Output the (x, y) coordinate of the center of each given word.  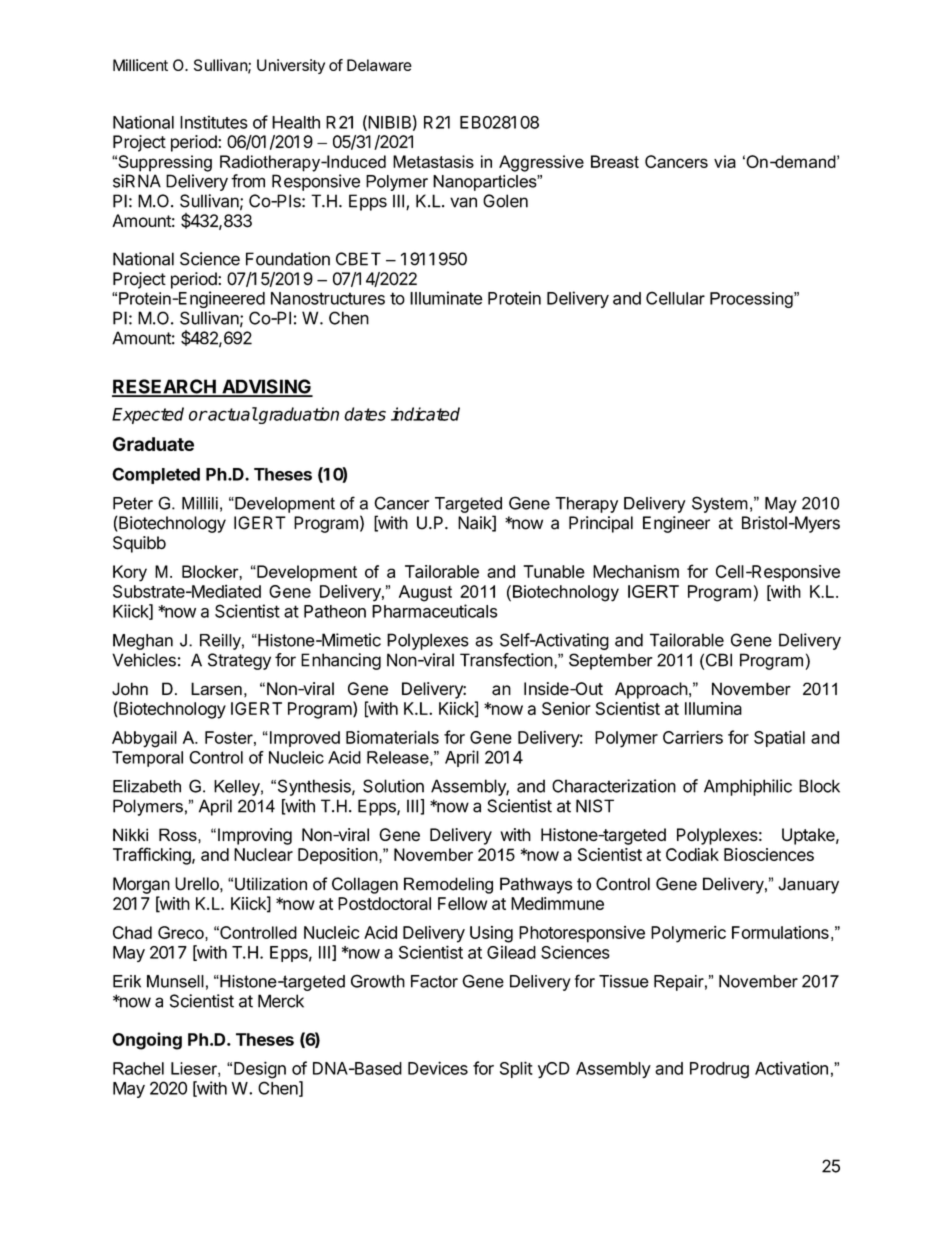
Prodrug (719, 1070)
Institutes (214, 122)
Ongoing (147, 1041)
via (725, 161)
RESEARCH (165, 387)
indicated (425, 414)
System (720, 504)
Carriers (693, 737)
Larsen (216, 689)
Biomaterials (392, 737)
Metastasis (433, 161)
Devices (438, 1068)
